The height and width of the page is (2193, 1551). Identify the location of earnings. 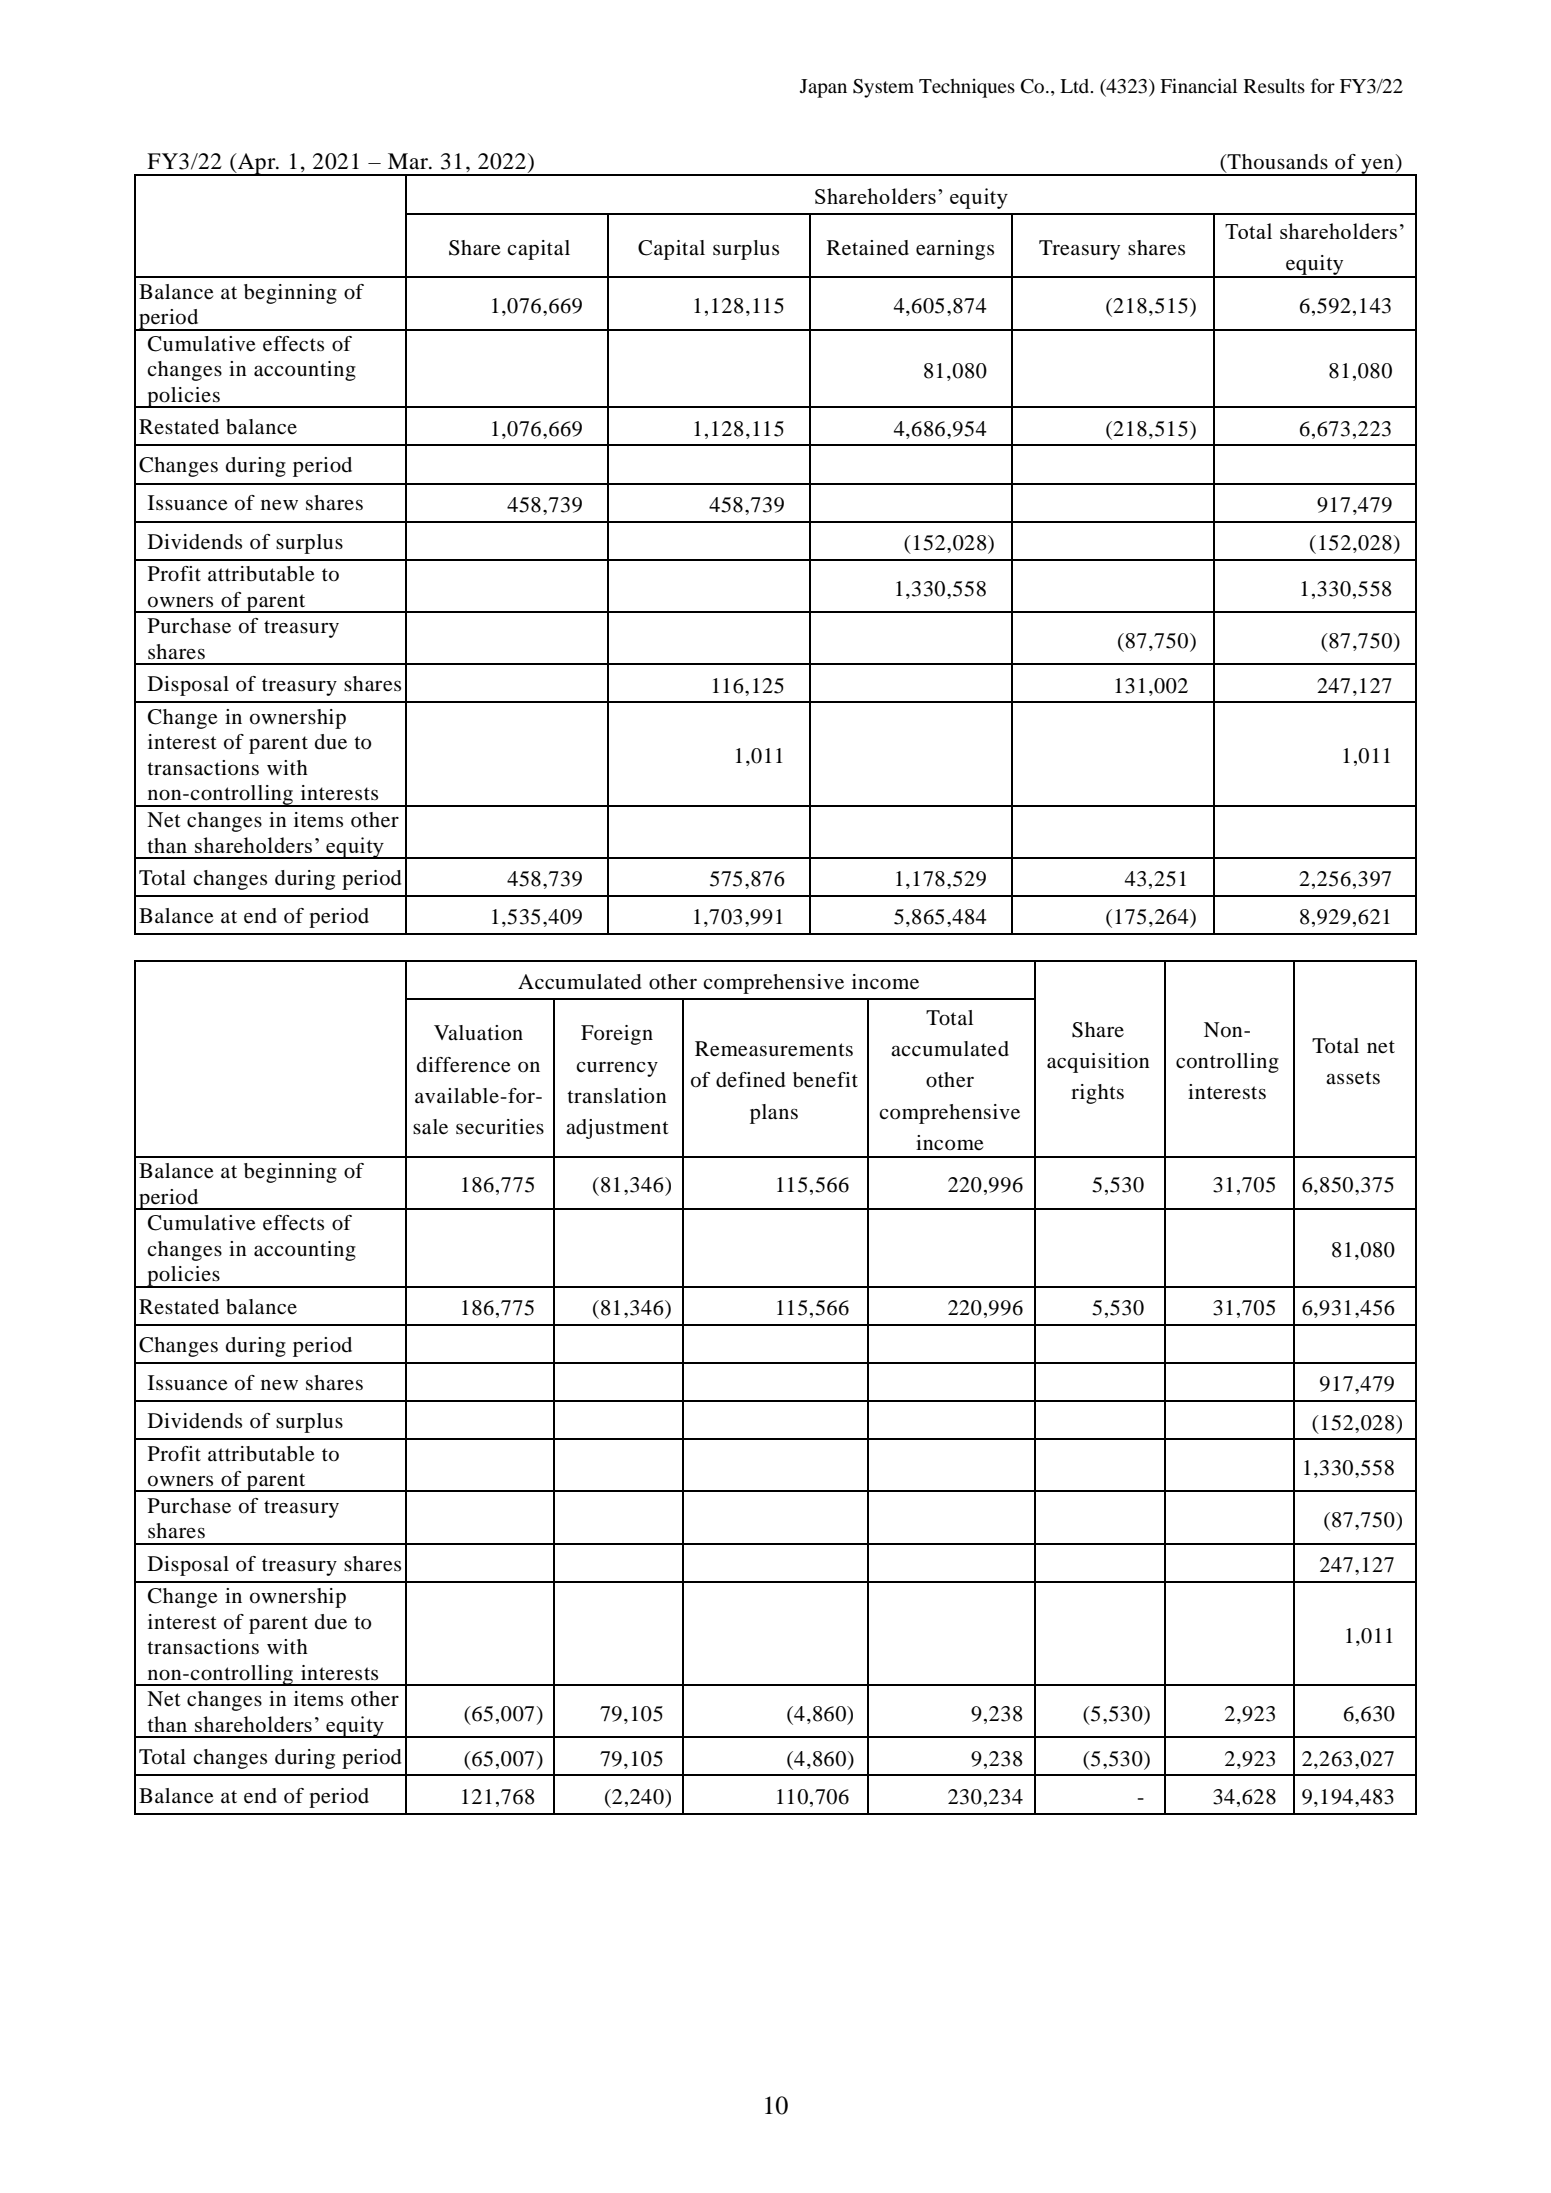
(955, 250).
